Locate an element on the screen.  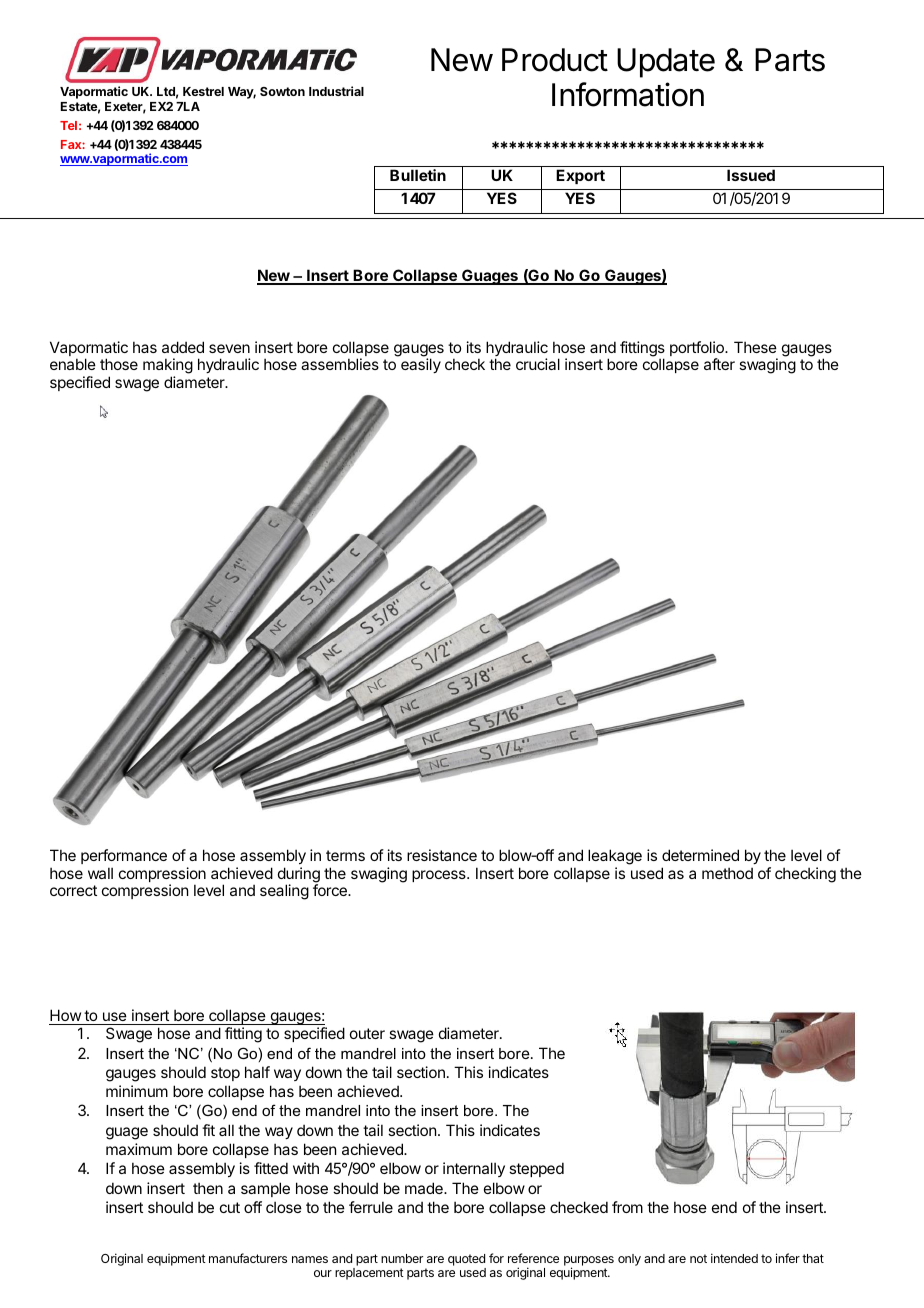
Kestrel is located at coordinates (203, 91).
